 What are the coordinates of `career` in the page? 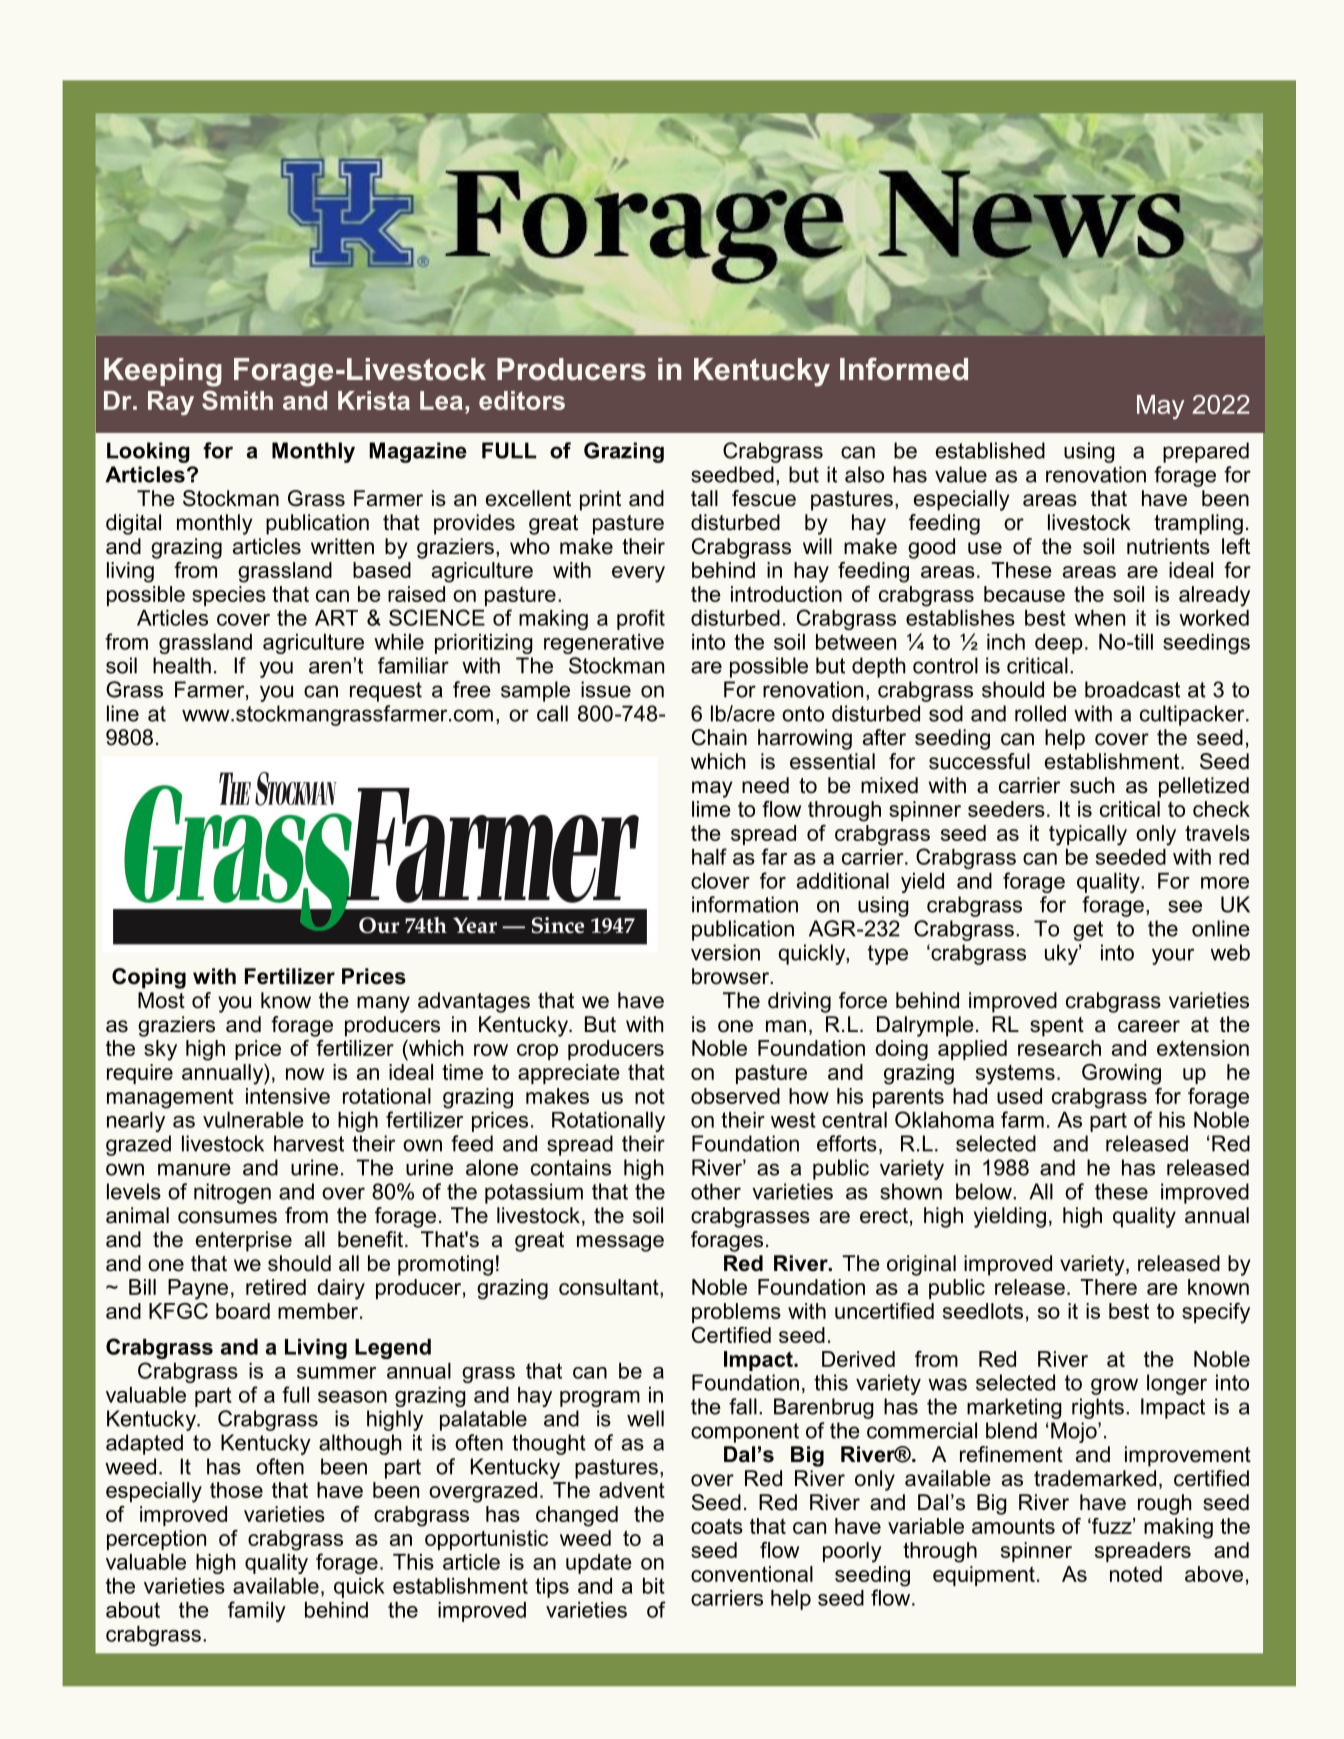 It's located at (1149, 1026).
